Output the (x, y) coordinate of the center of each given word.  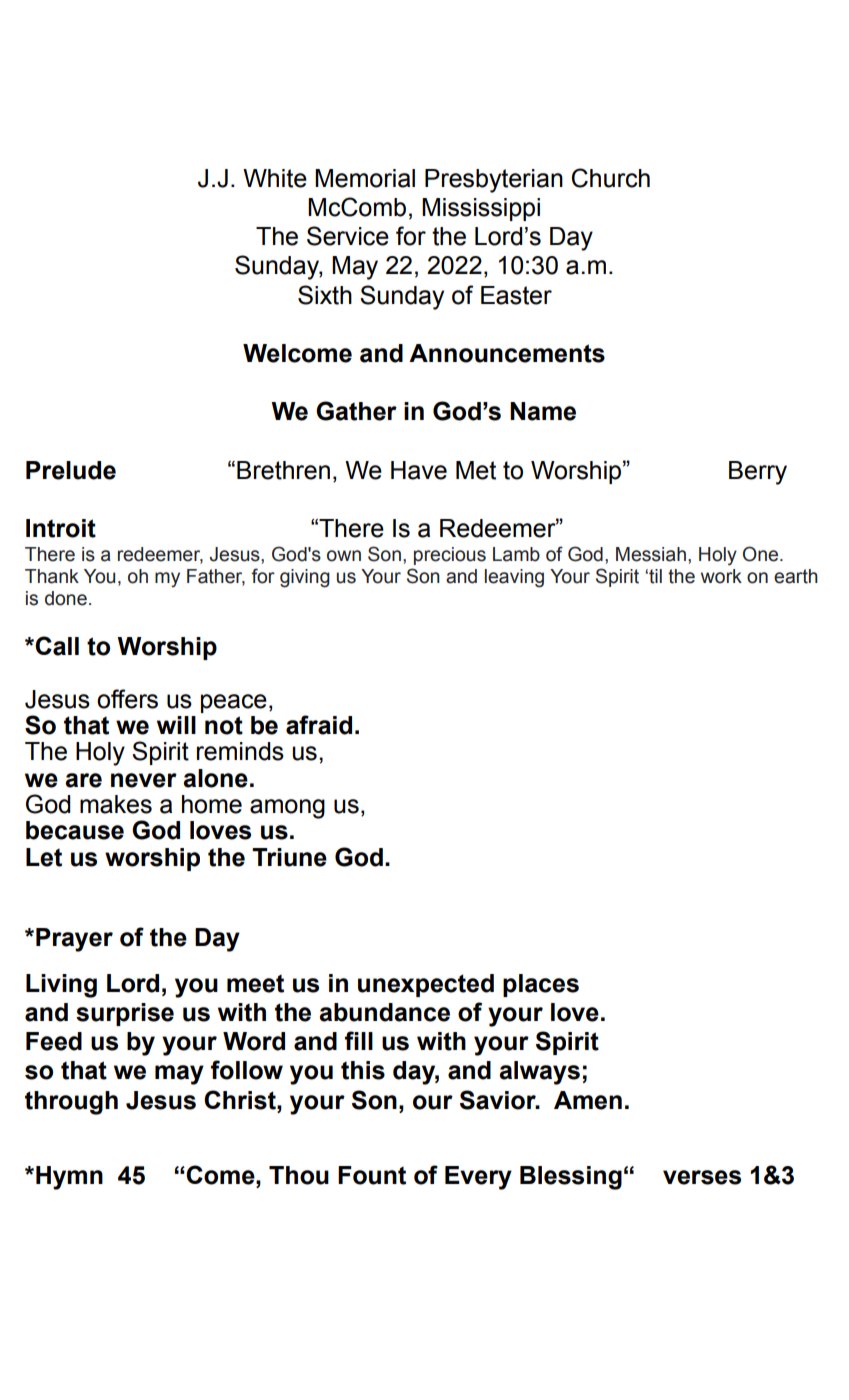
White (275, 178)
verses (702, 1177)
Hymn (69, 1178)
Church (611, 178)
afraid (319, 725)
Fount (372, 1175)
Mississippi (481, 209)
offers (127, 699)
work (721, 576)
